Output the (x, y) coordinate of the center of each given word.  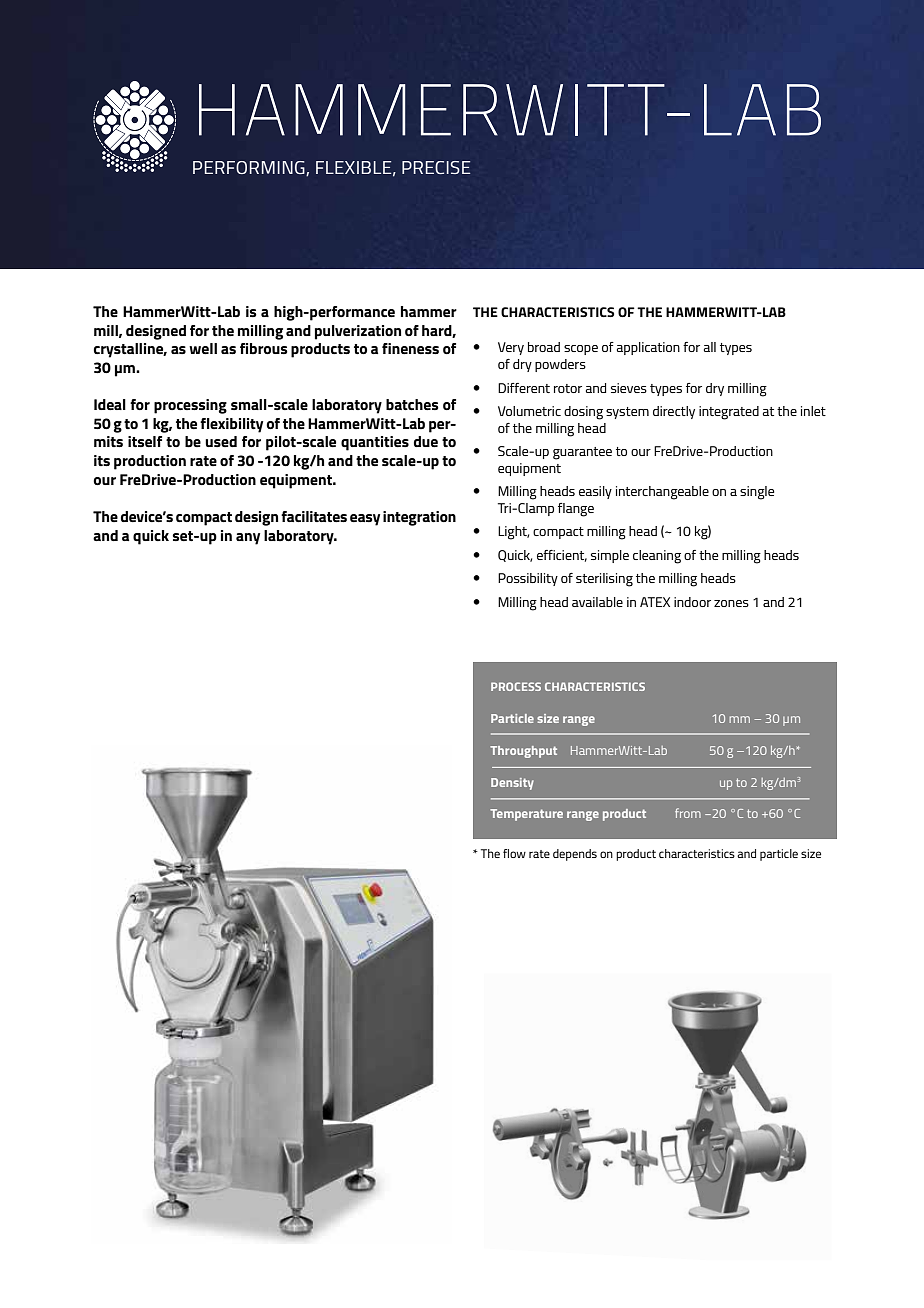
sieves (629, 388)
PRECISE (436, 167)
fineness (410, 348)
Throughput (523, 752)
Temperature (526, 815)
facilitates (314, 516)
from (688, 813)
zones (731, 603)
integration (419, 518)
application (648, 348)
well (203, 348)
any (248, 539)
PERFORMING (250, 168)
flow (514, 853)
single (757, 493)
